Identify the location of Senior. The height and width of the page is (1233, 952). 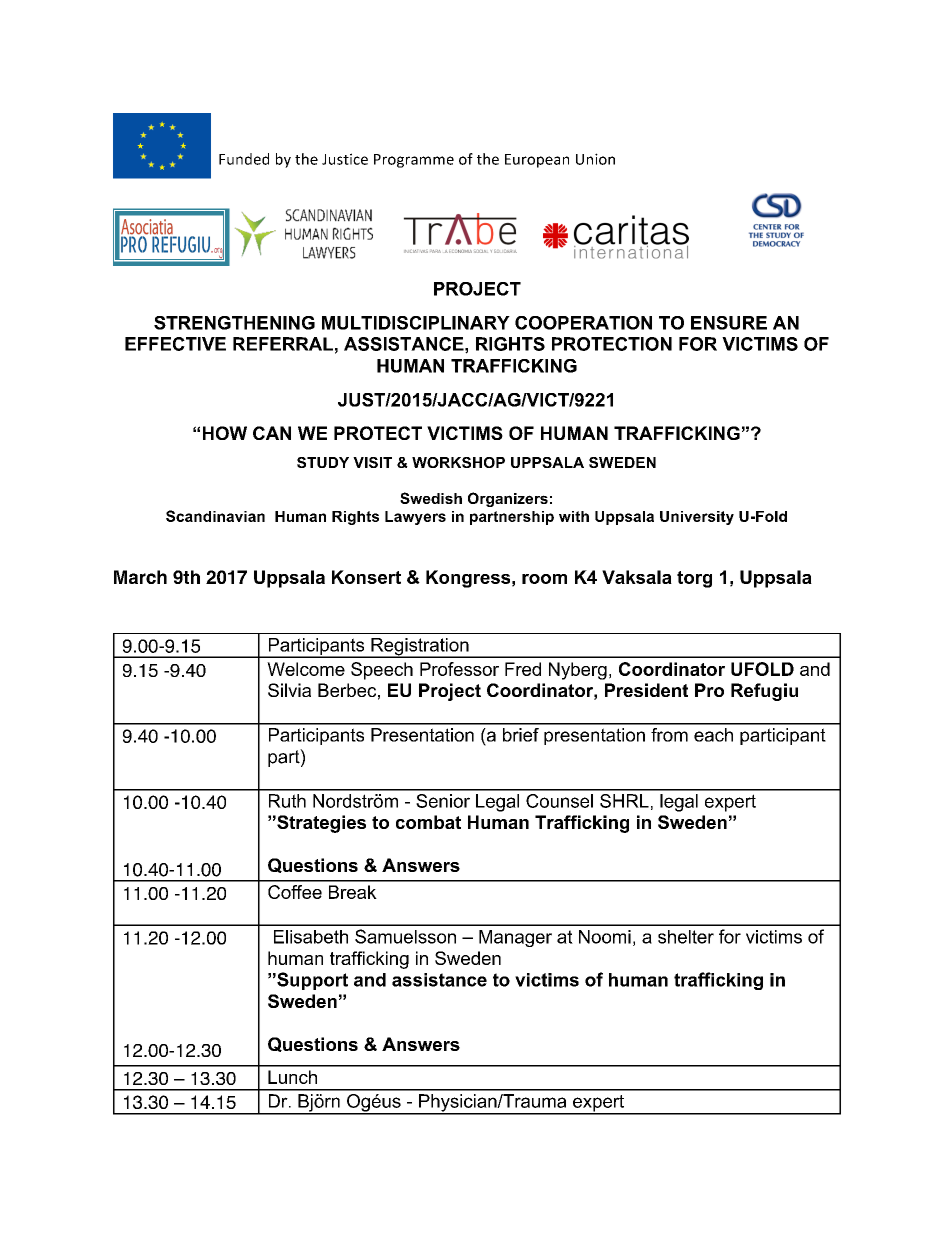
(443, 801).
